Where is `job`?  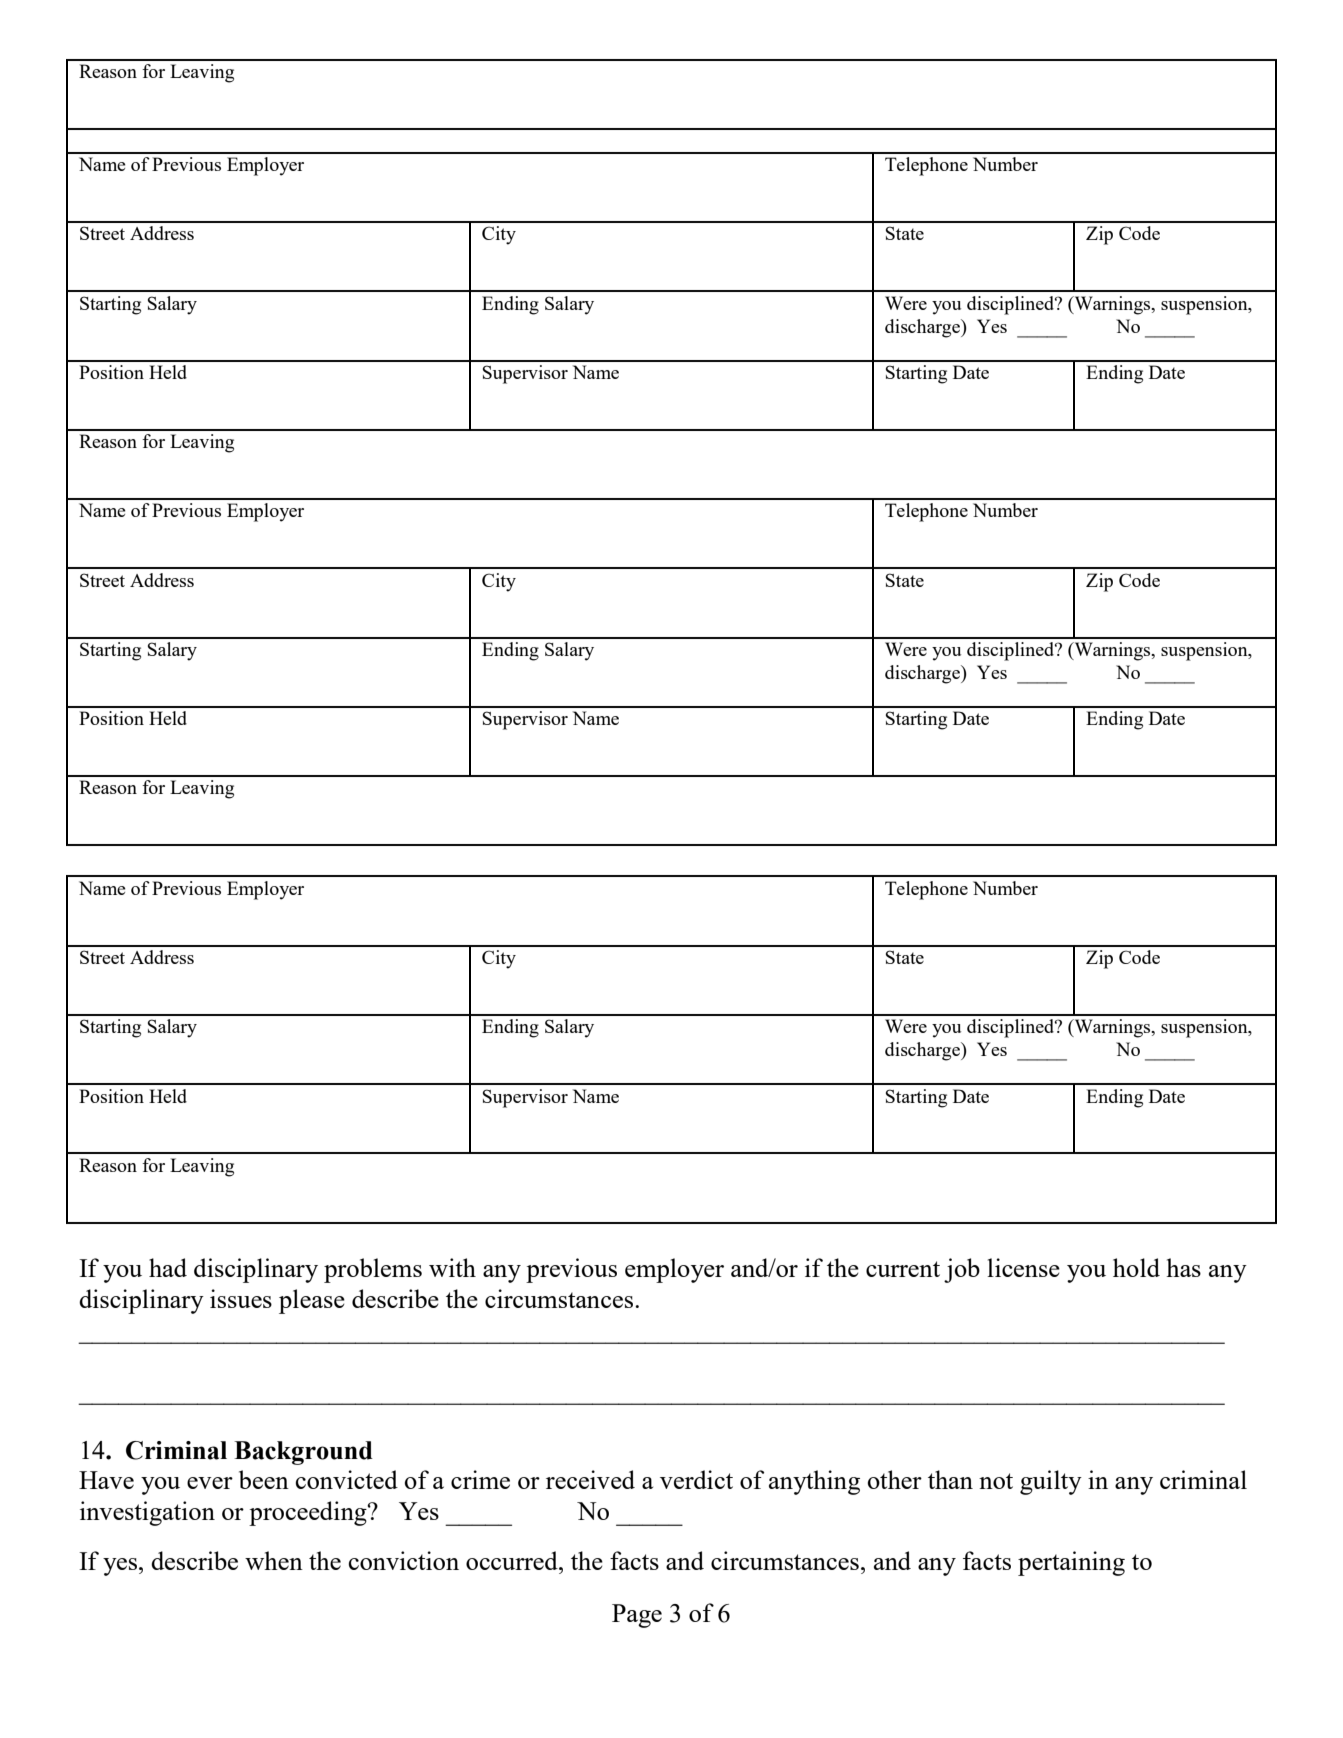 job is located at coordinates (962, 1270).
